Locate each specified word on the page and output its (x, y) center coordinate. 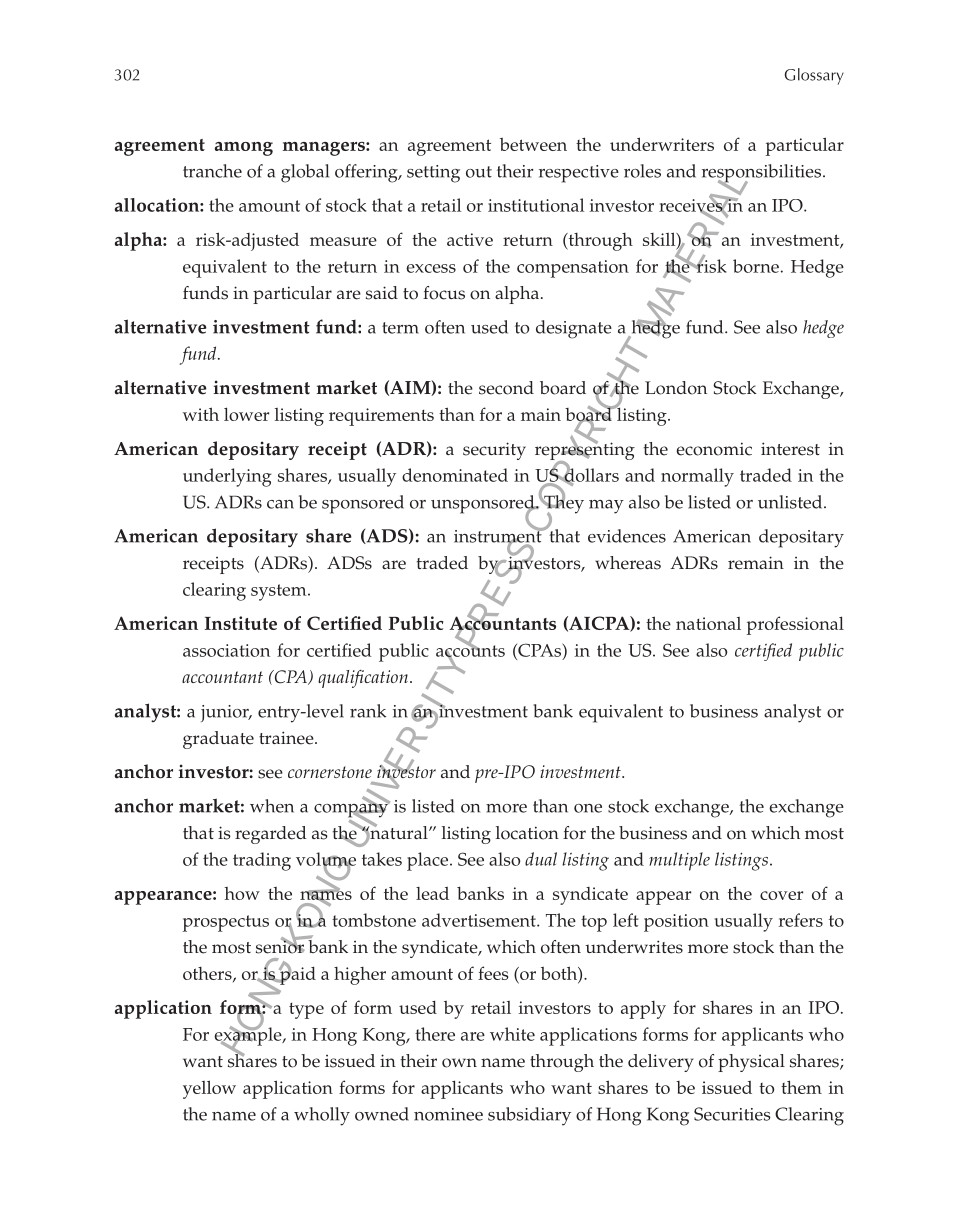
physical (751, 1063)
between (533, 144)
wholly (322, 1116)
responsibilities (763, 174)
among (244, 149)
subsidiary (529, 1116)
